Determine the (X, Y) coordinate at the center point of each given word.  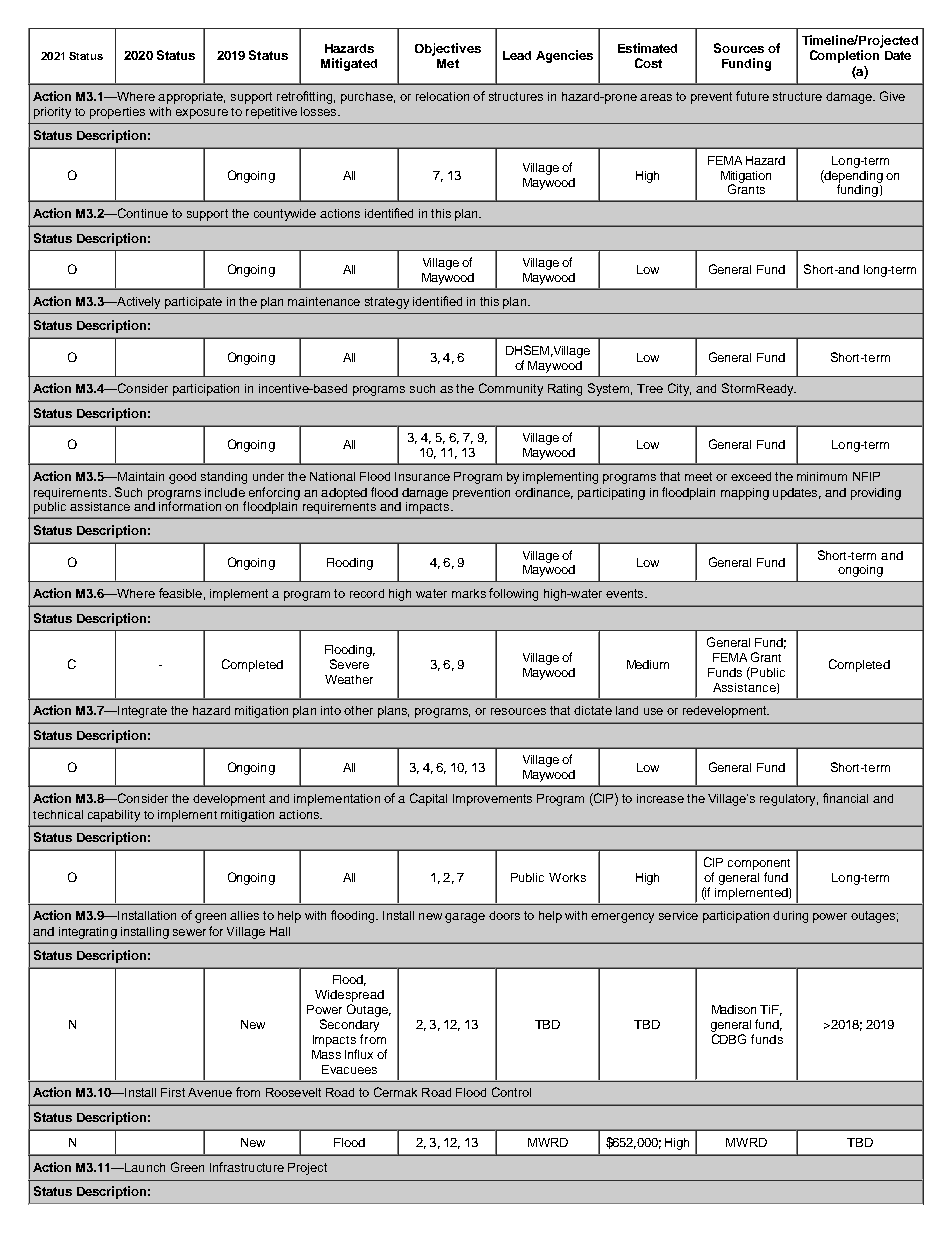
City (679, 389)
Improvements (492, 800)
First (173, 1092)
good (182, 478)
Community (511, 389)
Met (448, 63)
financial (845, 798)
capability (114, 816)
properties (117, 113)
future (752, 96)
